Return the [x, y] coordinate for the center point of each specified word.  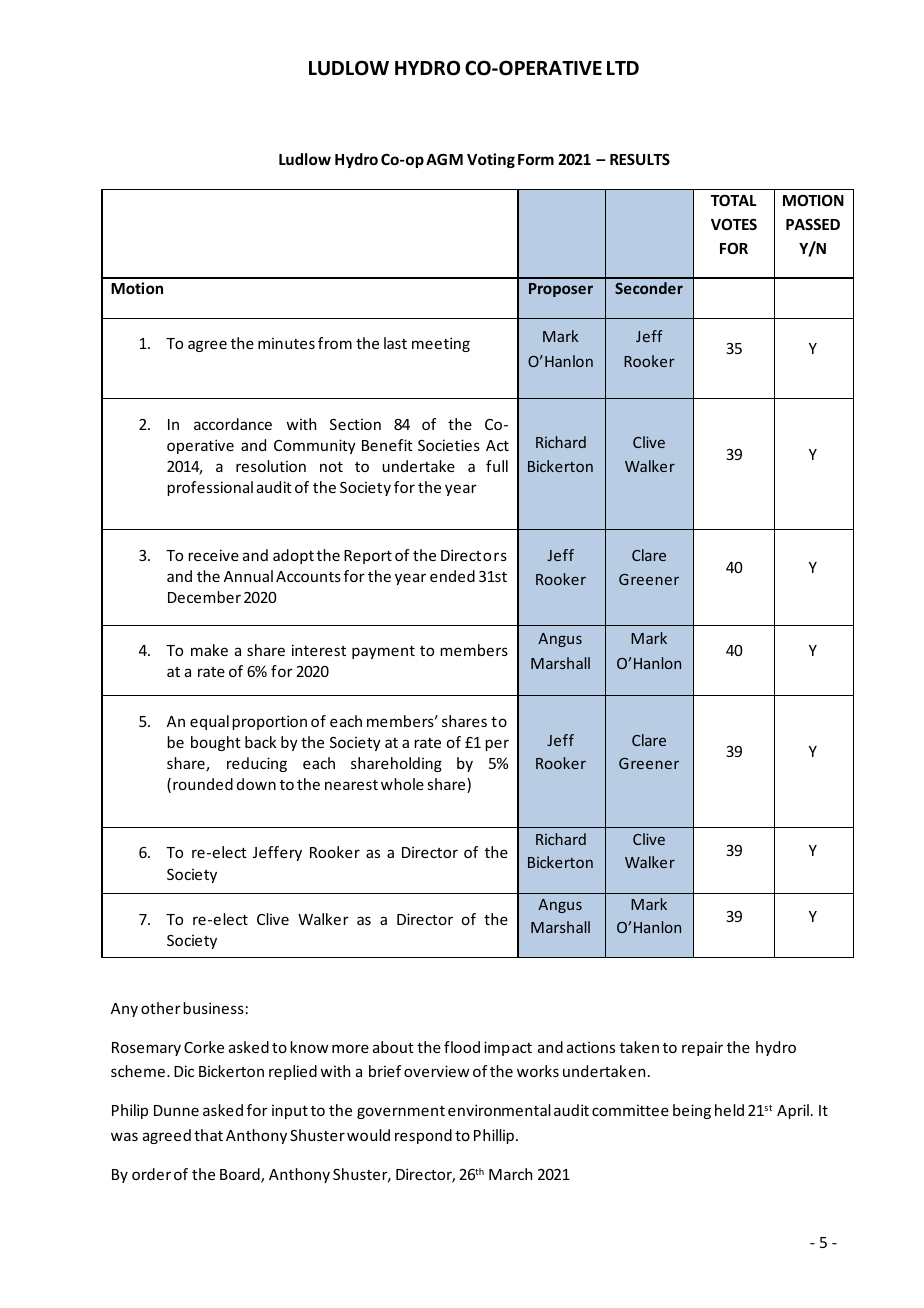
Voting [491, 160]
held [729, 1110]
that [208, 1135]
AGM [444, 159]
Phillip [494, 1136]
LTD [623, 68]
